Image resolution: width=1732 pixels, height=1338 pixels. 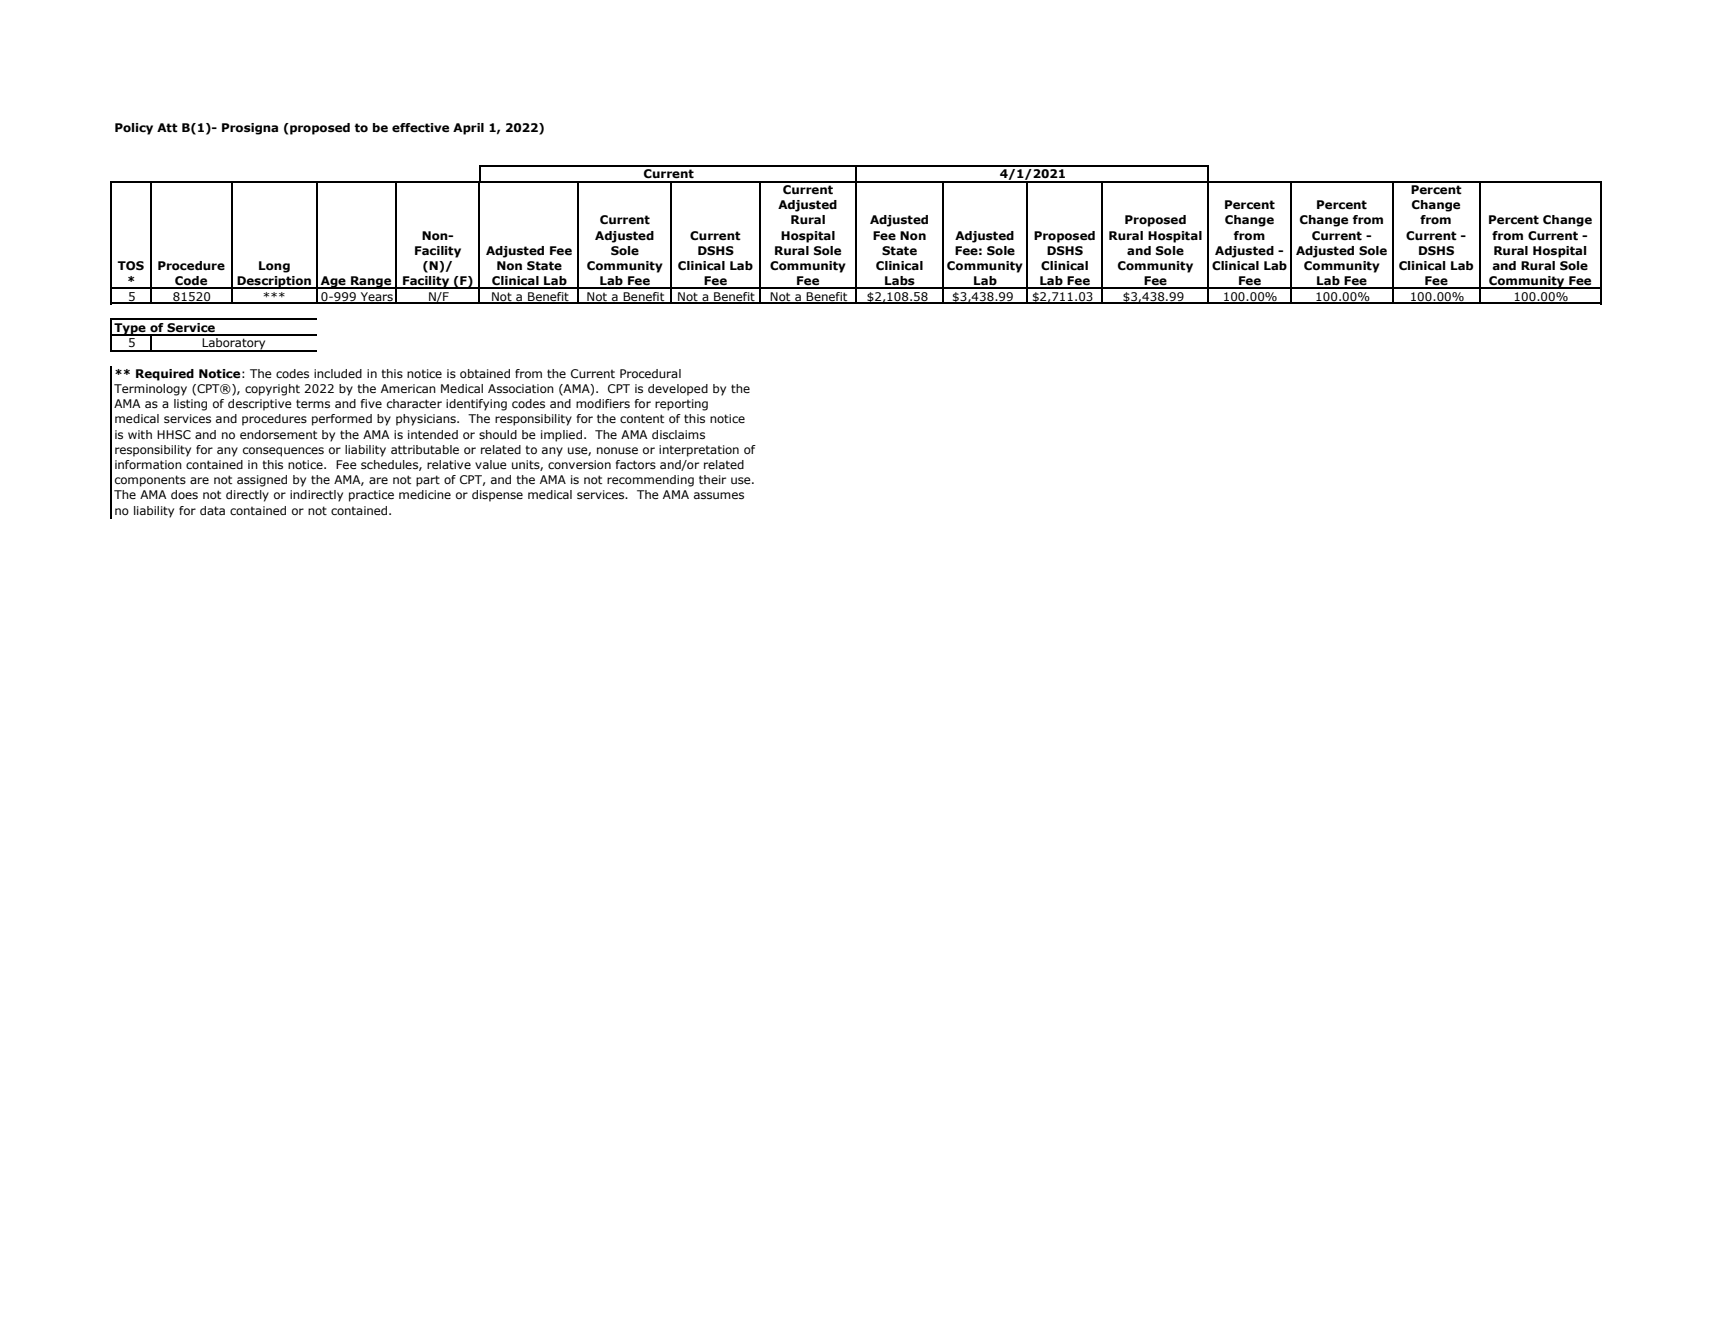 What do you see at coordinates (371, 282) in the document?
I see `Range` at bounding box center [371, 282].
